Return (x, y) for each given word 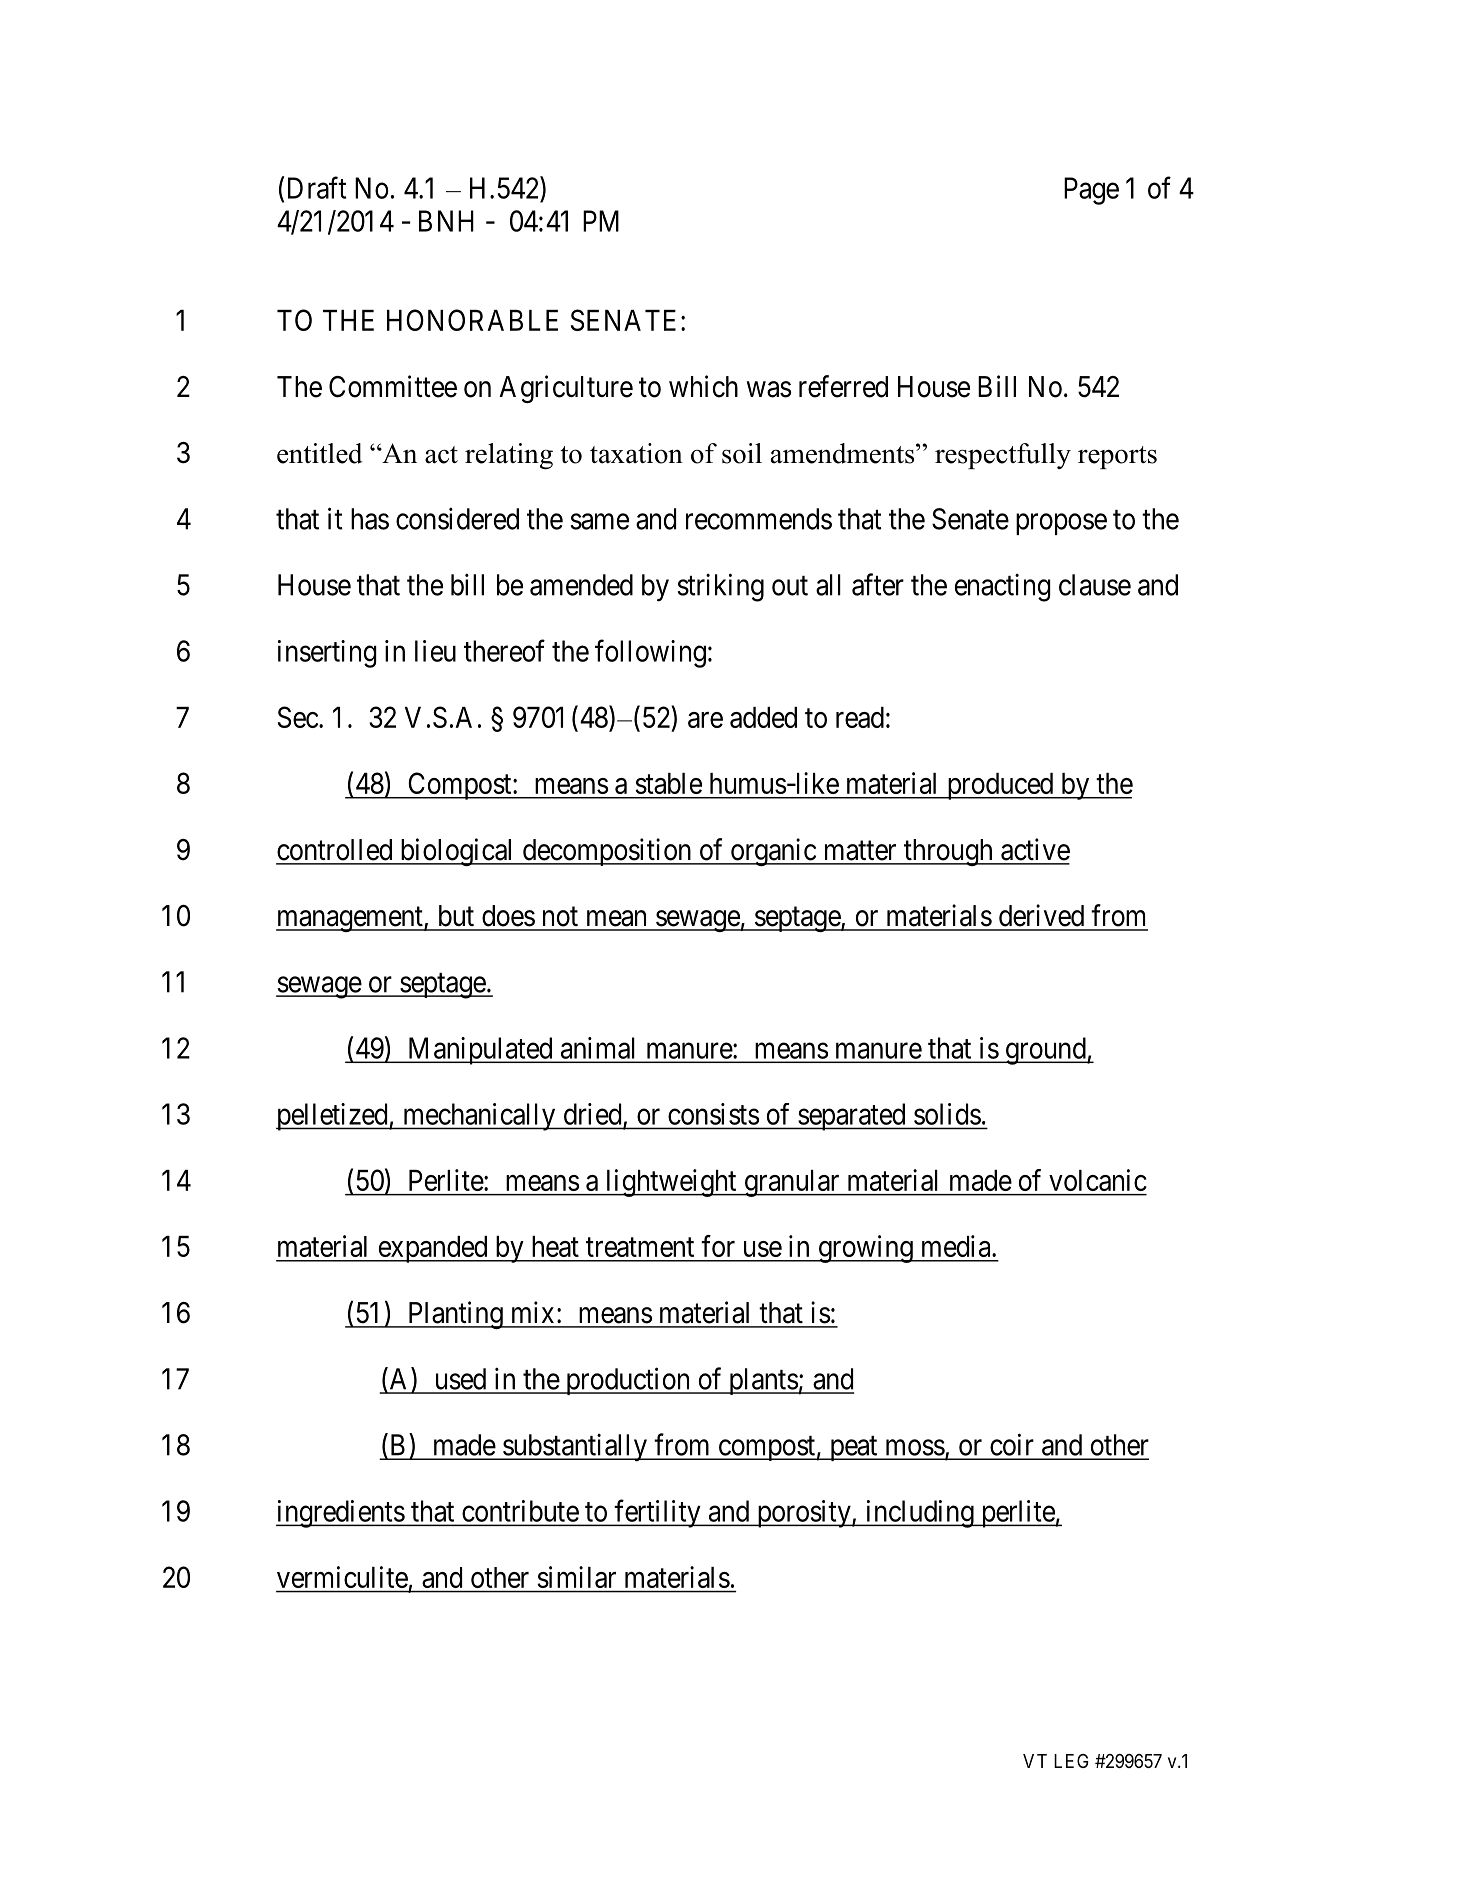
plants (762, 1381)
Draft (317, 187)
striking (721, 587)
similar (577, 1577)
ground (1045, 1051)
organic (772, 852)
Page (1091, 191)
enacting (1003, 588)
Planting (455, 1315)
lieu (435, 651)
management (350, 919)
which (703, 386)
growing (865, 1249)
